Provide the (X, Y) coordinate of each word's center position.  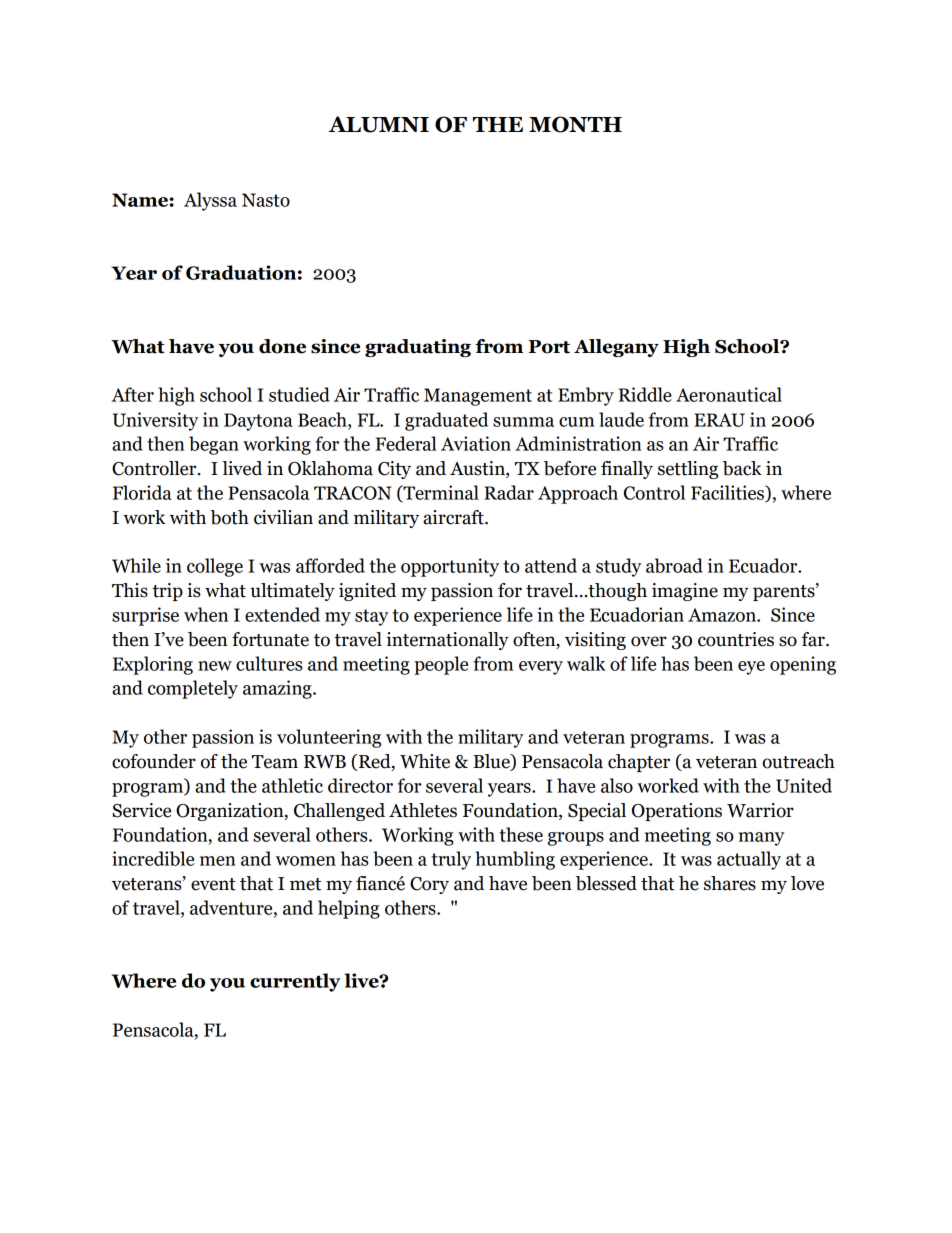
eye (751, 668)
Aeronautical (729, 394)
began (214, 445)
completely (193, 689)
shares (730, 883)
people (441, 665)
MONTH (575, 124)
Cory (429, 885)
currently (295, 982)
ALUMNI (378, 124)
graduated (446, 421)
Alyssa (210, 201)
